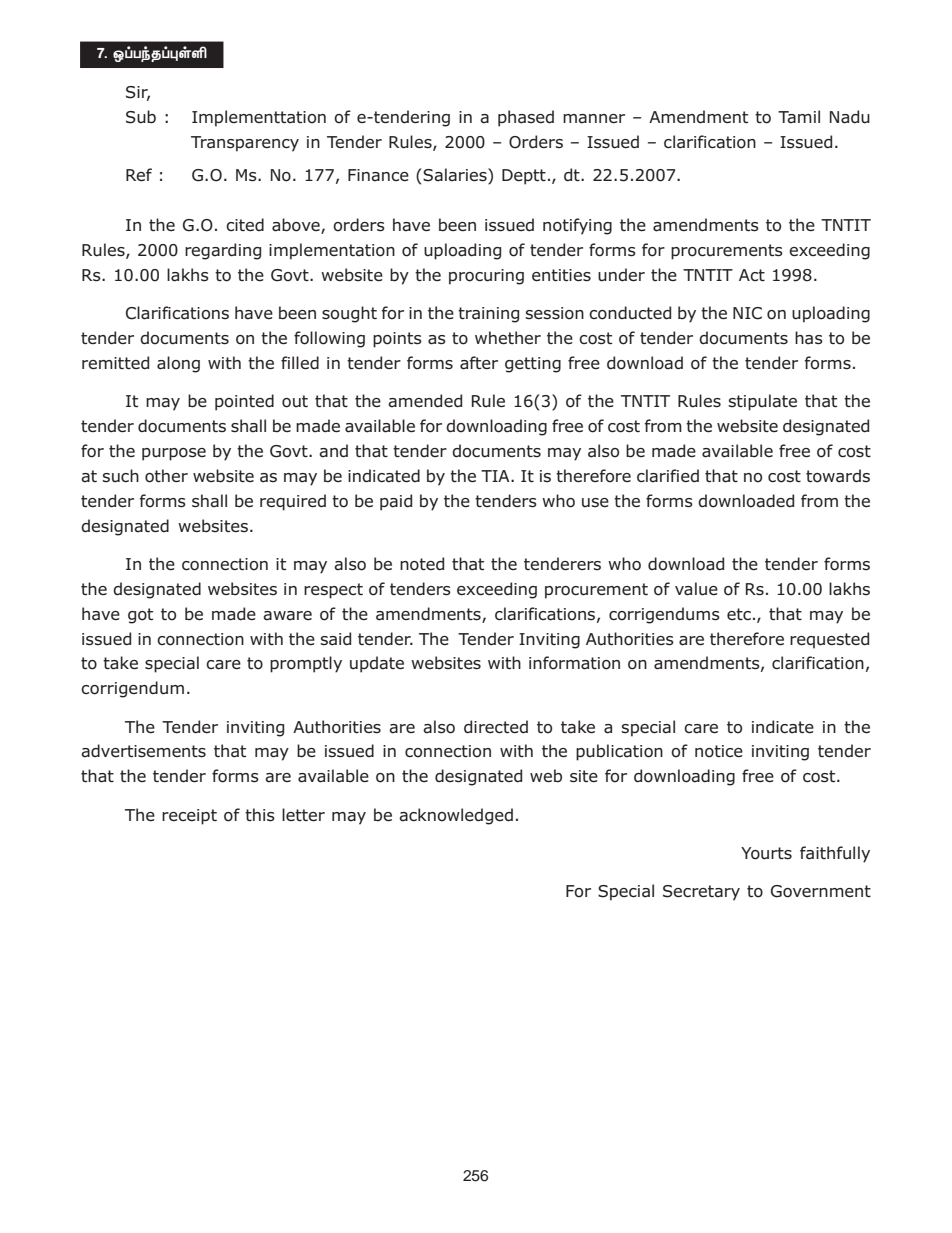 This screenshot has height=1233, width=952. I want to click on information, so click(574, 663).
